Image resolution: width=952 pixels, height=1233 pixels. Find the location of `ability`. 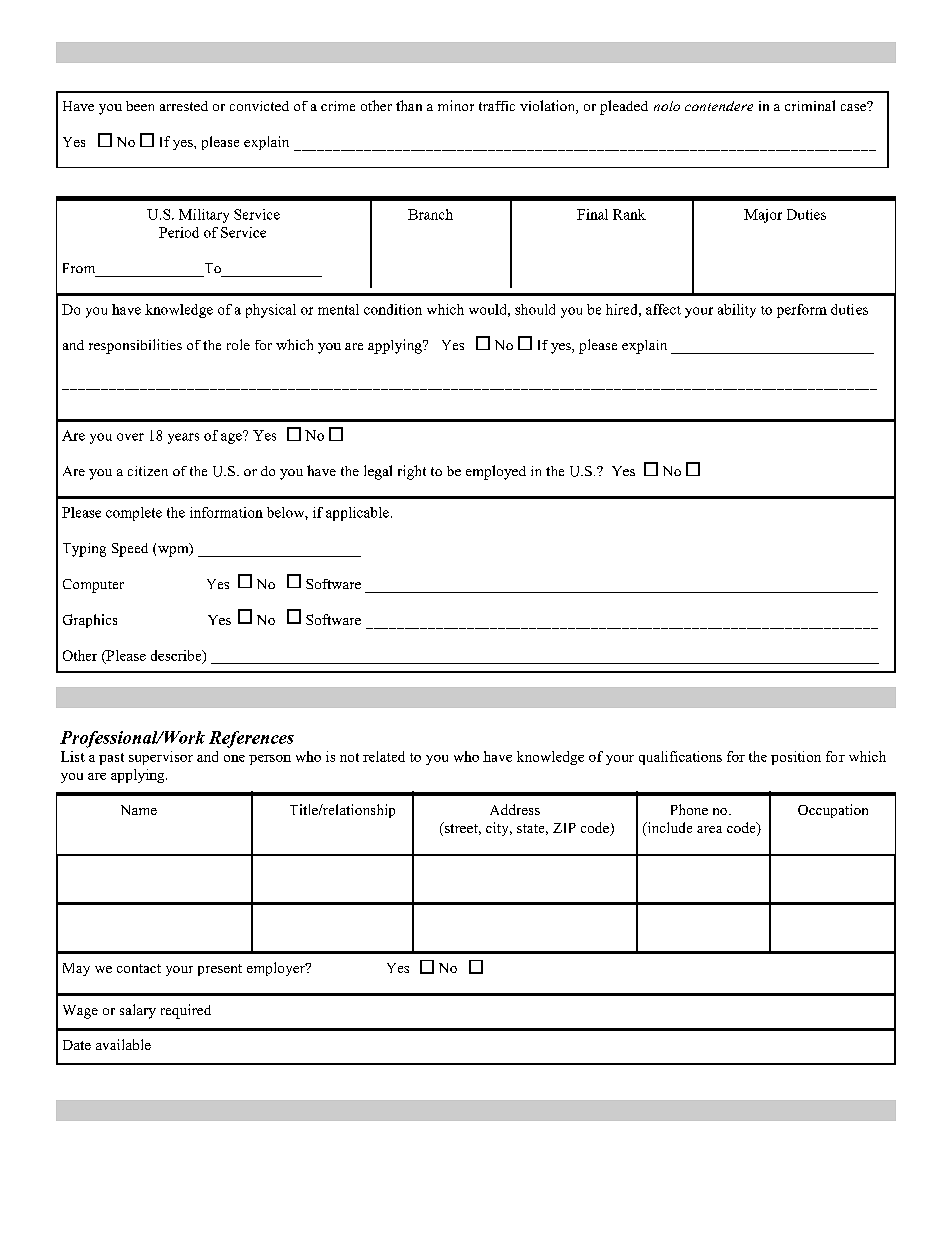

ability is located at coordinates (737, 311).
